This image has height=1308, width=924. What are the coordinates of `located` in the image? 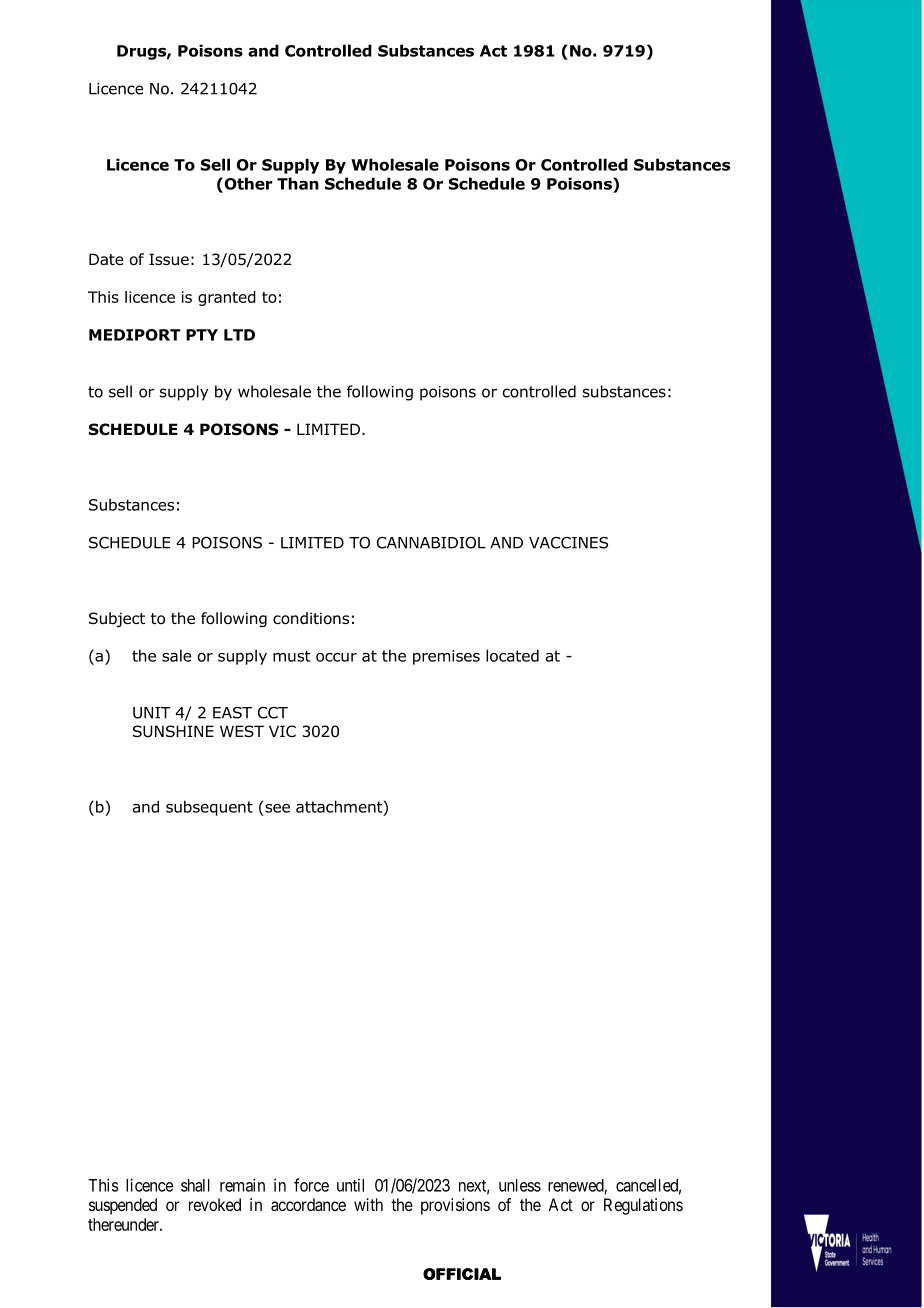 It's located at (512, 655).
